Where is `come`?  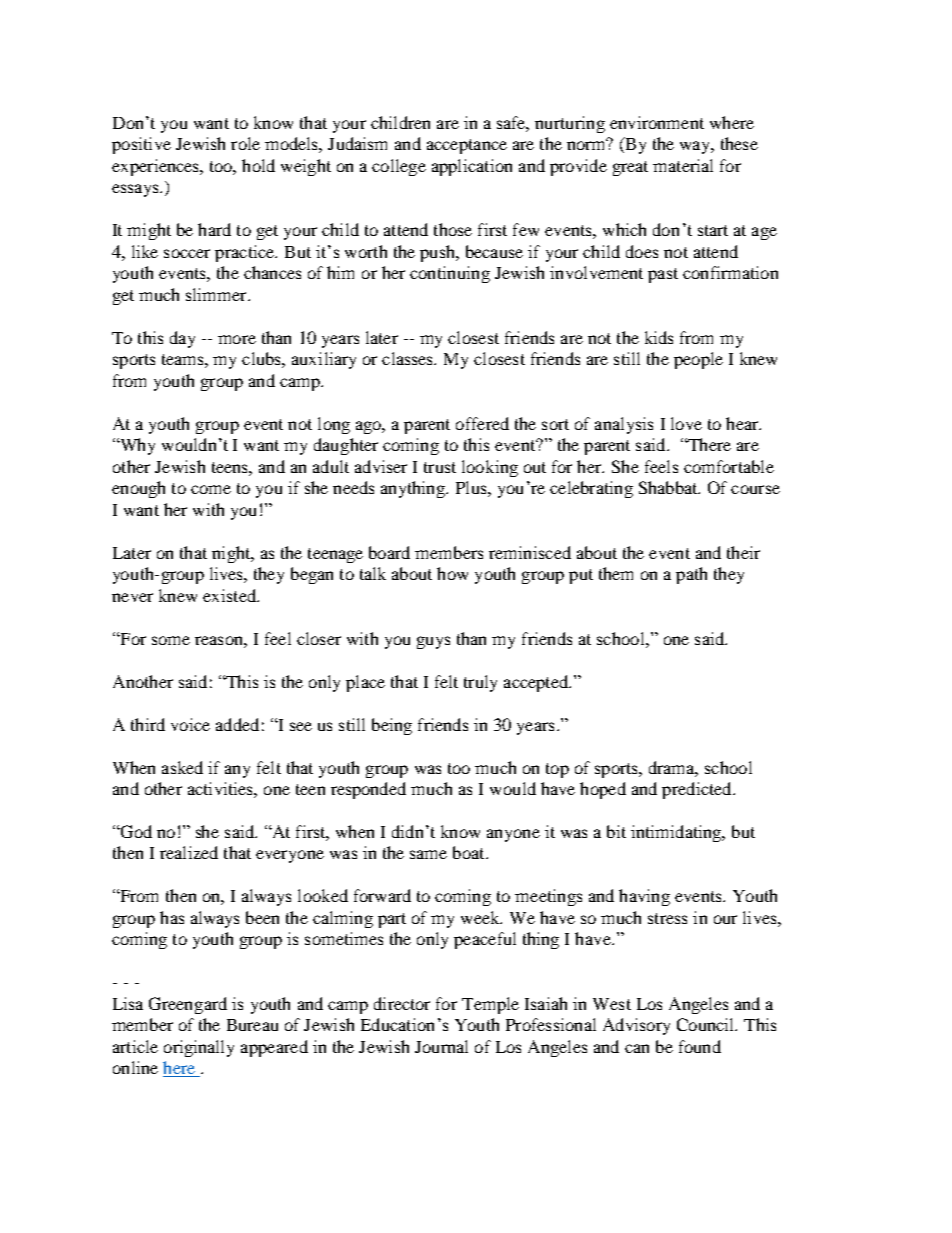
come is located at coordinates (211, 489).
